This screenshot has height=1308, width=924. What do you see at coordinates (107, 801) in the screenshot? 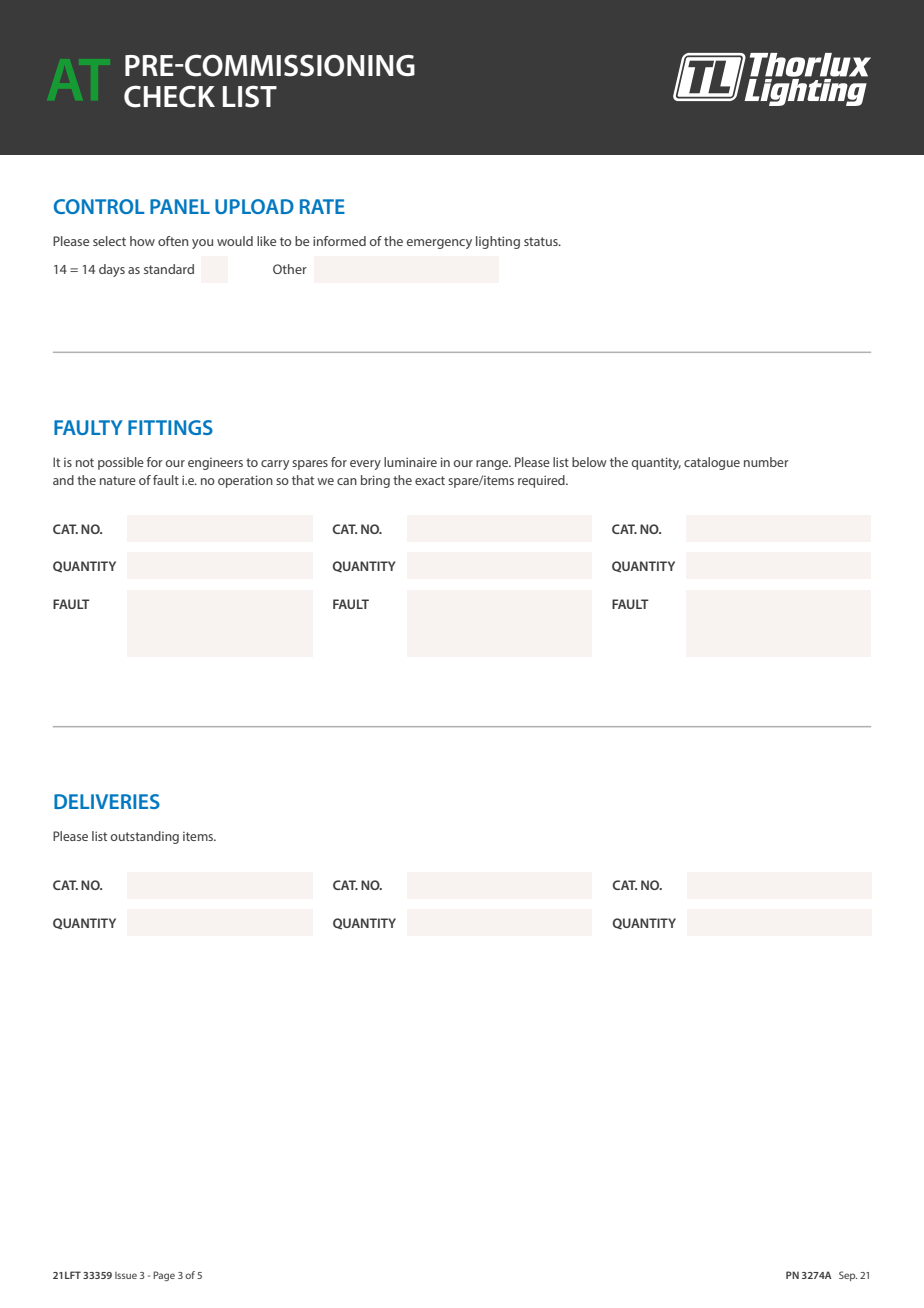
I see `DELIVERIES` at bounding box center [107, 801].
